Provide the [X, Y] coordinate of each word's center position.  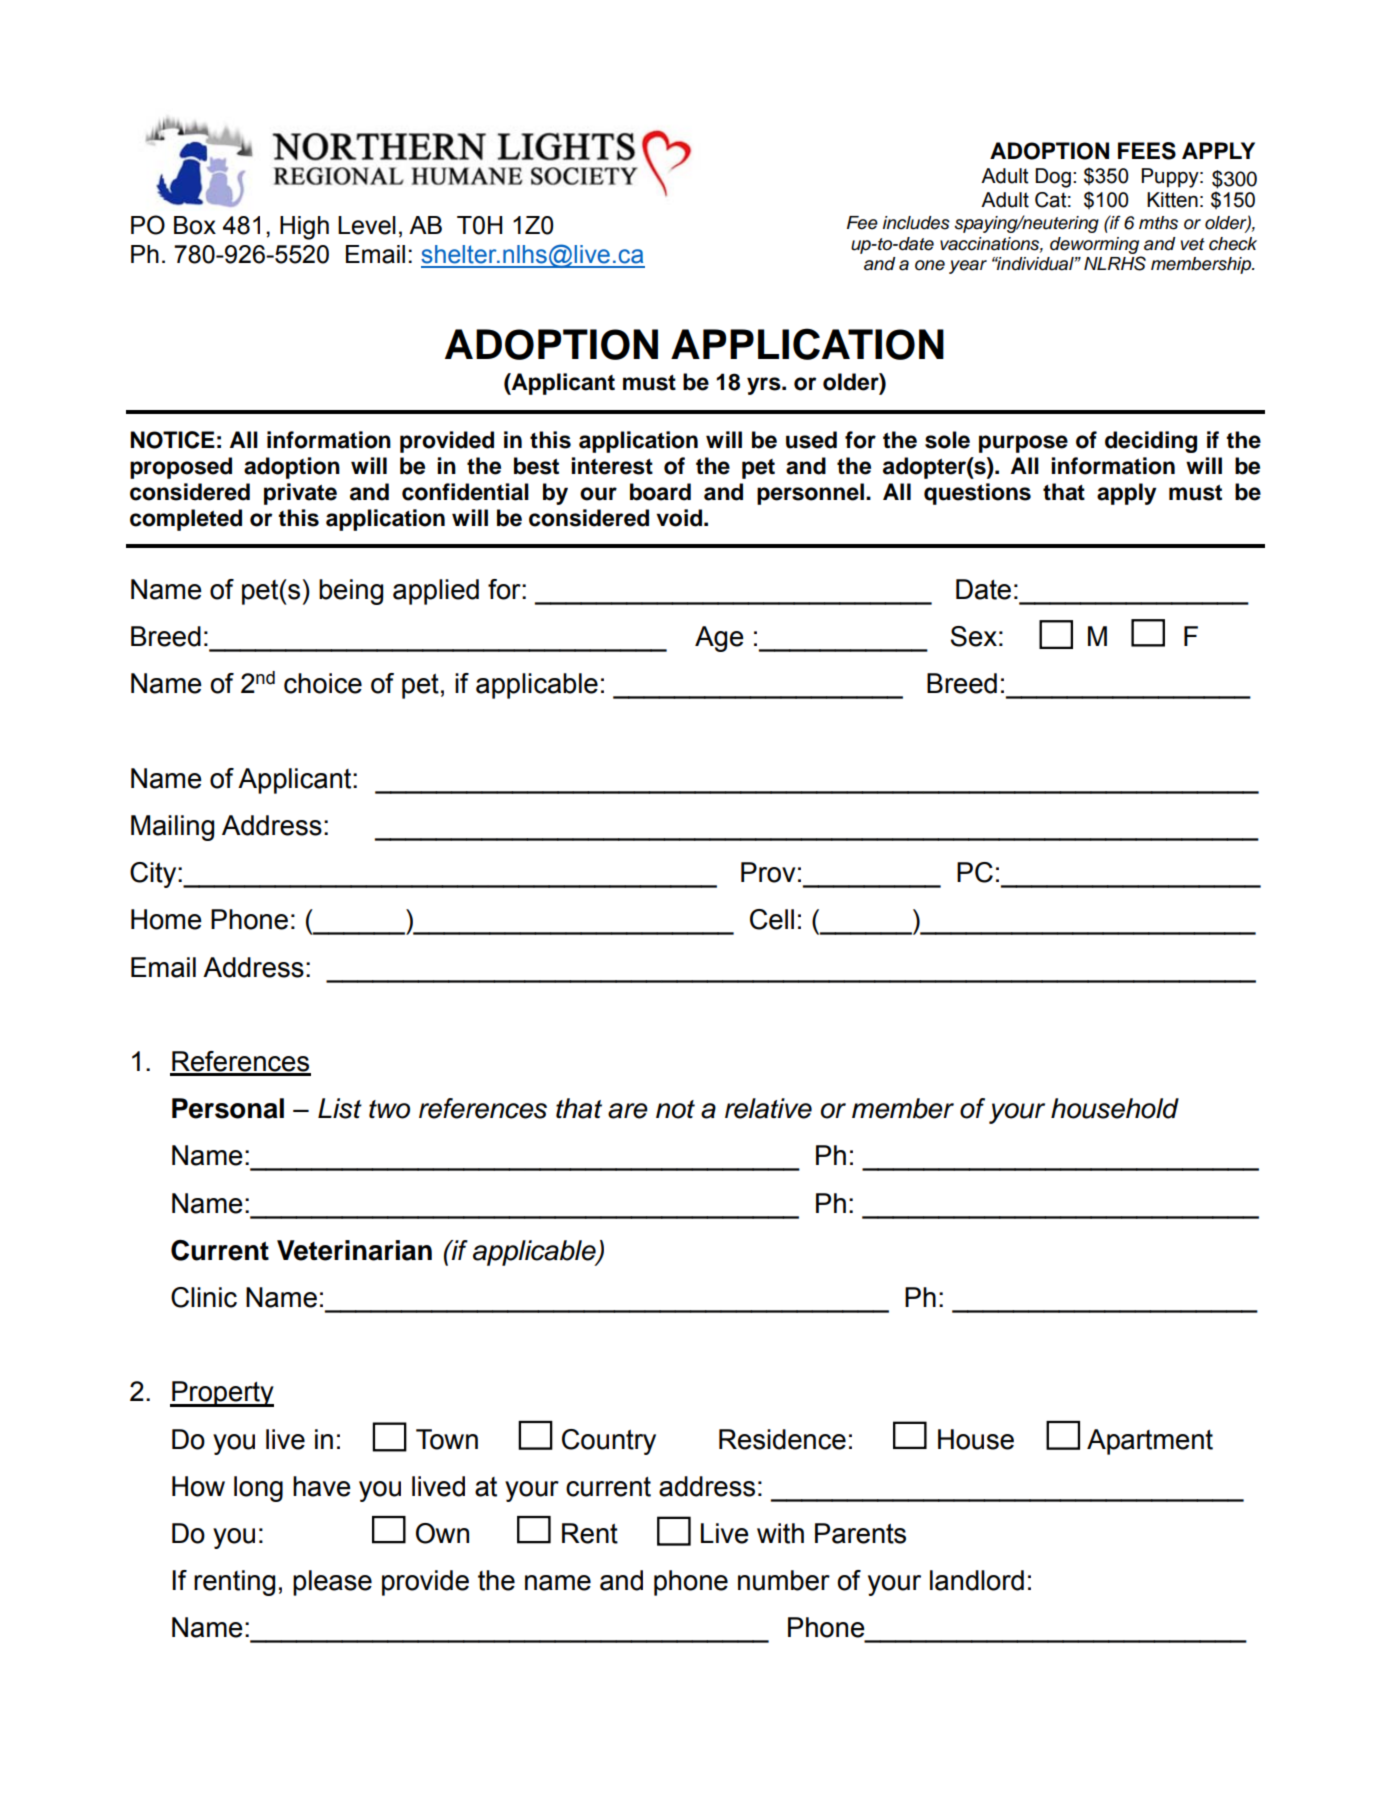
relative [768, 1108]
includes [916, 223]
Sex [974, 636]
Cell [772, 919]
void [679, 518]
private [300, 494]
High [304, 228]
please [332, 1583]
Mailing [172, 828]
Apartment [1150, 1442]
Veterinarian [354, 1250]
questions [977, 494]
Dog [1053, 178]
